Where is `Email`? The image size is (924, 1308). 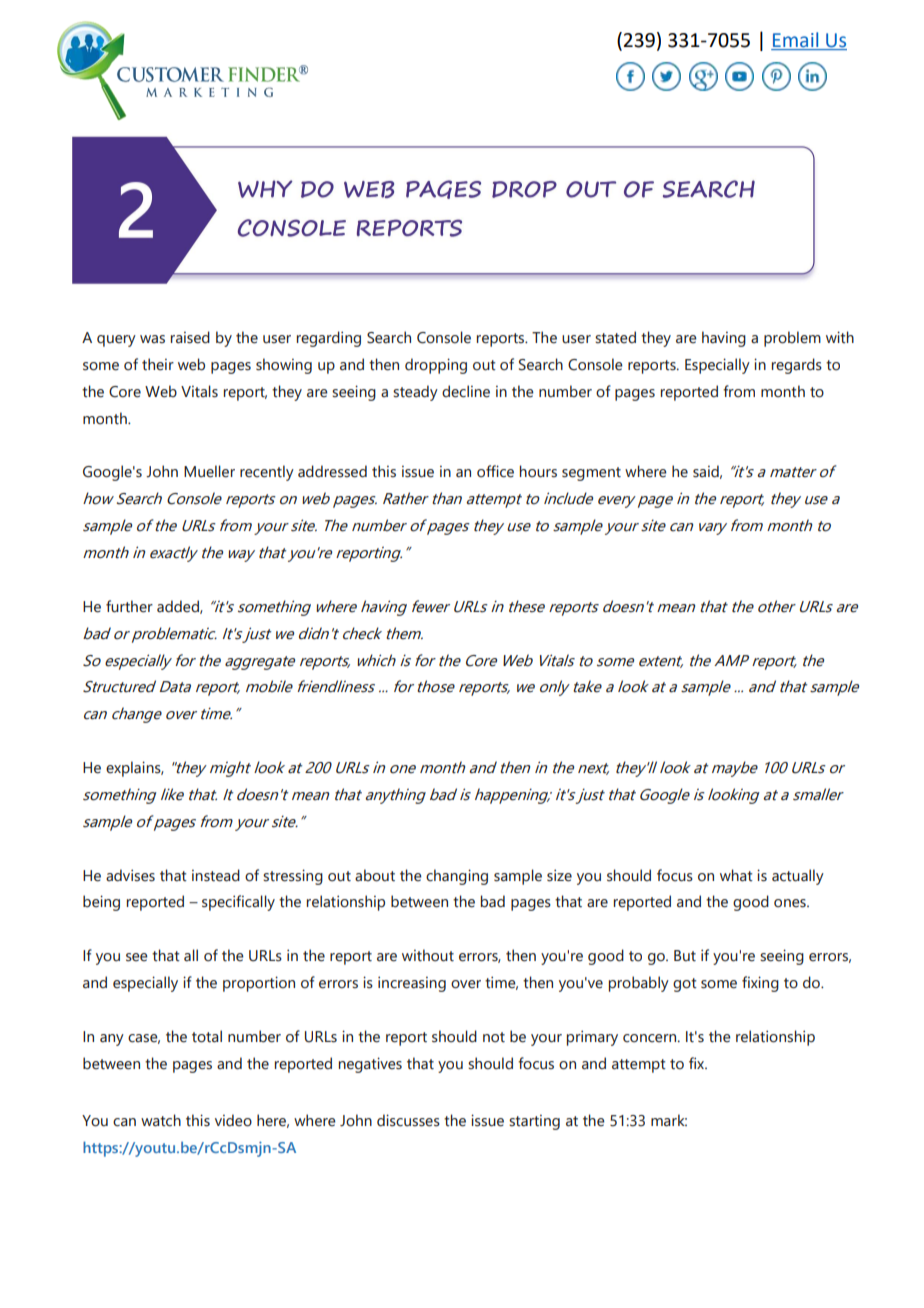
Email is located at coordinates (795, 39).
